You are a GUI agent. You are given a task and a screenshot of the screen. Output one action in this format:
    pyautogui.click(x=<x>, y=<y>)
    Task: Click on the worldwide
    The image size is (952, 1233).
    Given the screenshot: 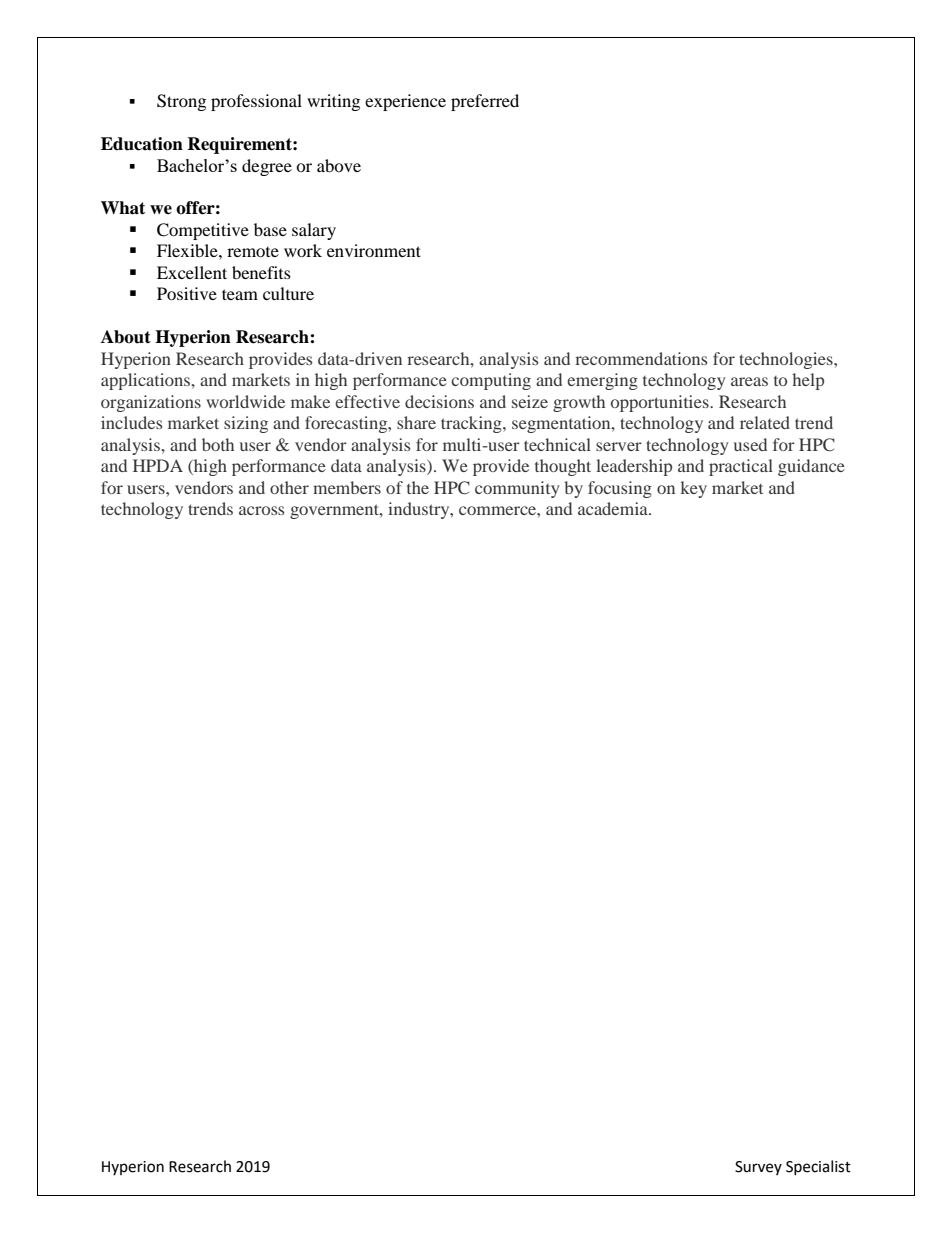 What is the action you would take?
    pyautogui.click(x=245, y=401)
